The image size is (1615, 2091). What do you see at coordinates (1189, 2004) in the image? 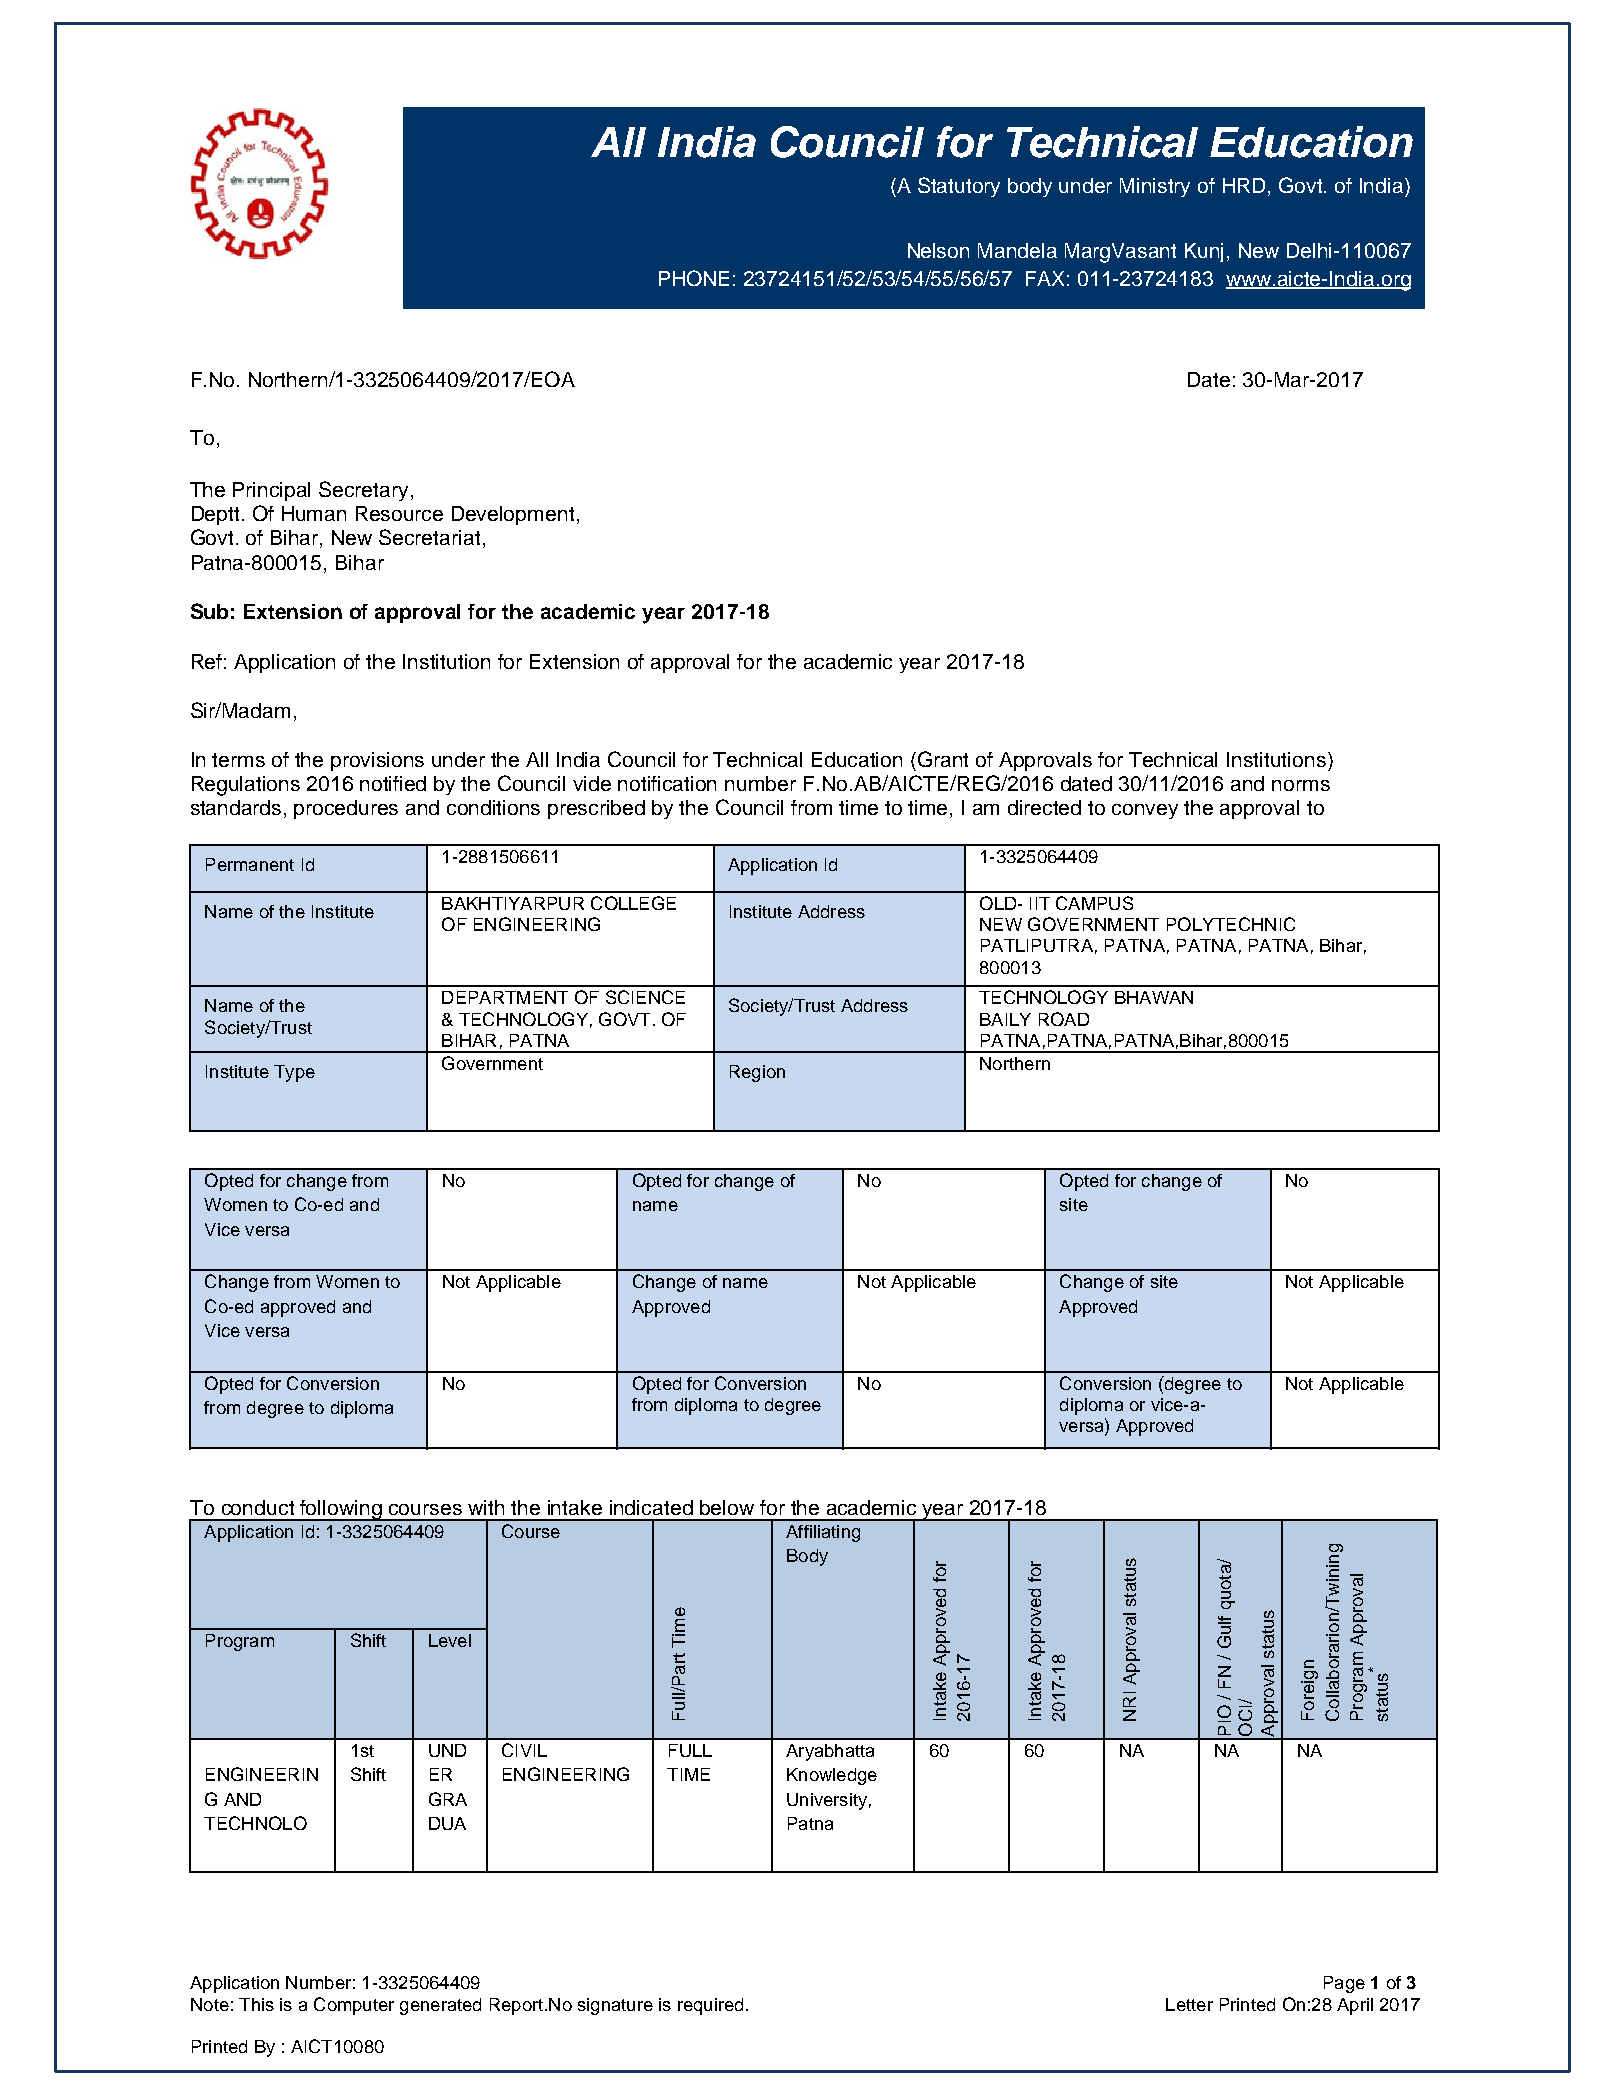
I see `Letter` at bounding box center [1189, 2004].
